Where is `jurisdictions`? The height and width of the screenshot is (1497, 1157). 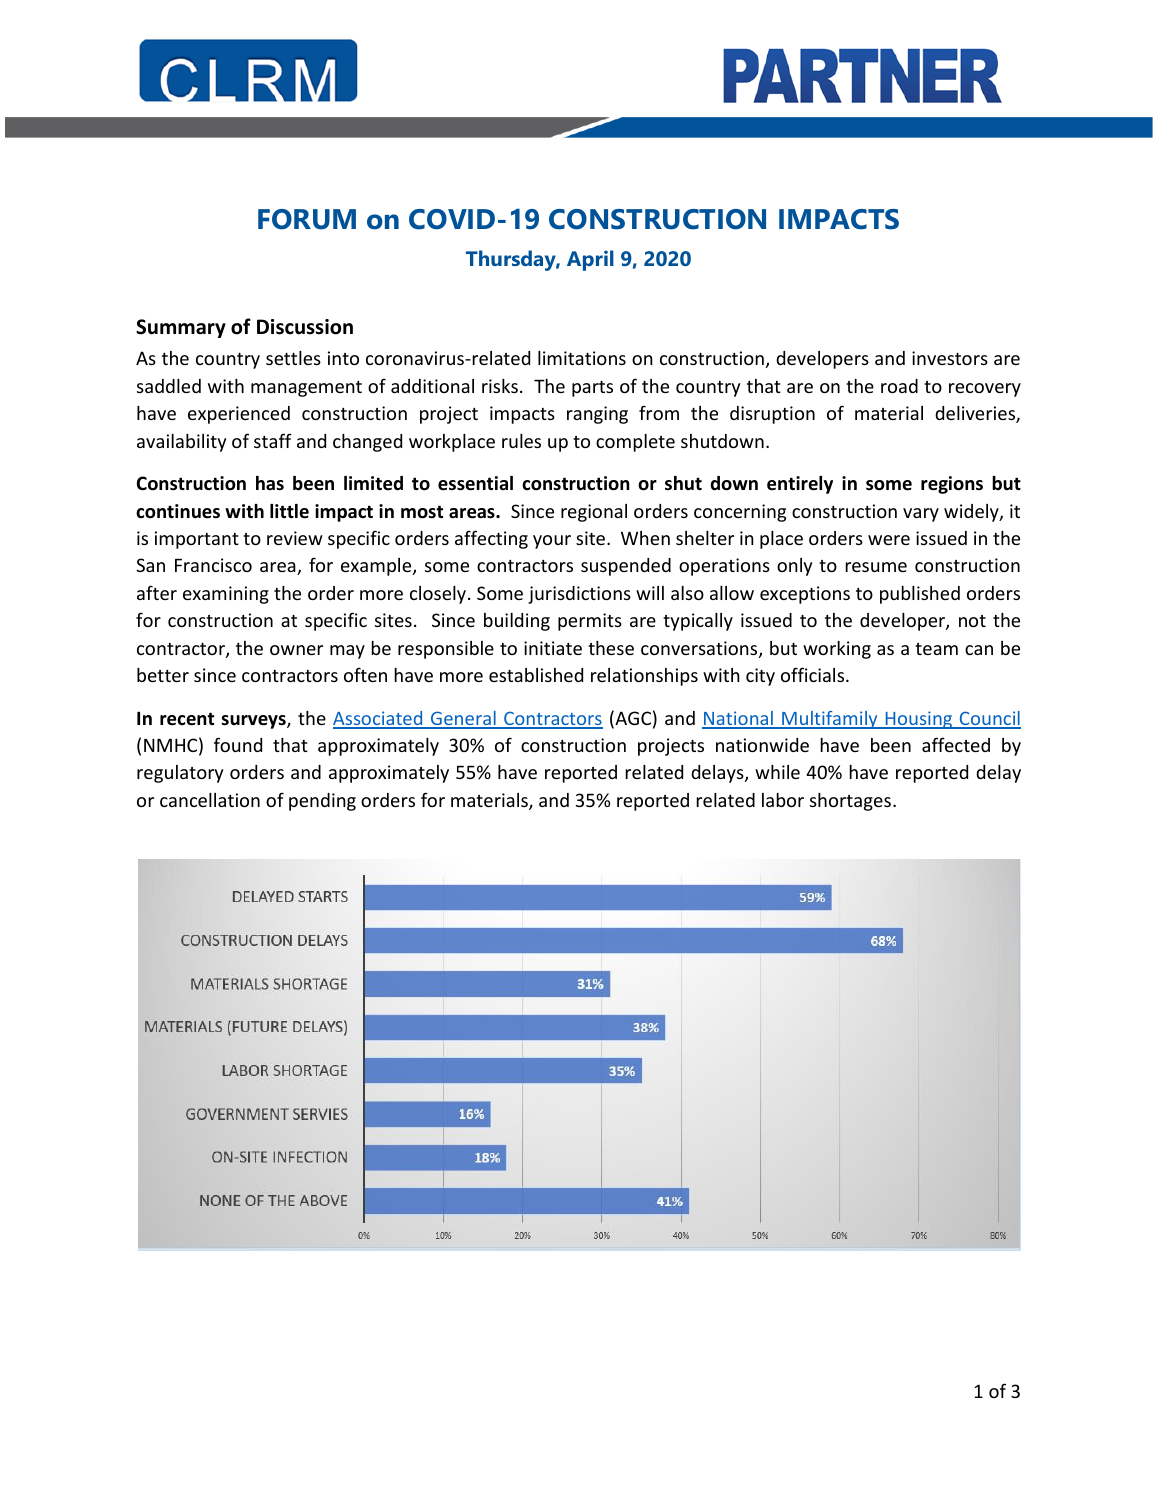 jurisdictions is located at coordinates (579, 595).
